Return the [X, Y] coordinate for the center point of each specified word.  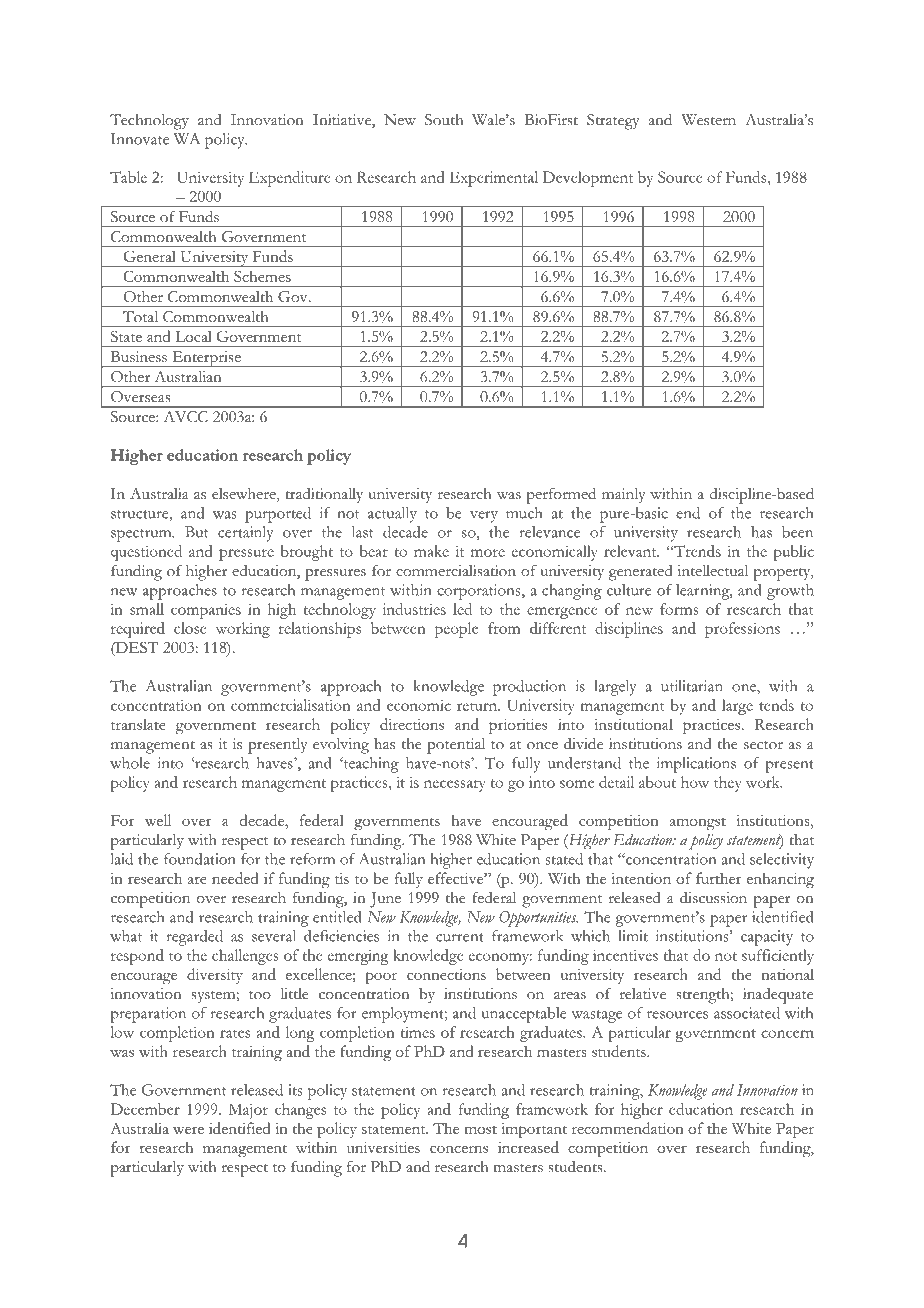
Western [708, 120]
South [444, 120]
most [480, 1129]
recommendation [628, 1128]
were [188, 1130]
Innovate [140, 139]
